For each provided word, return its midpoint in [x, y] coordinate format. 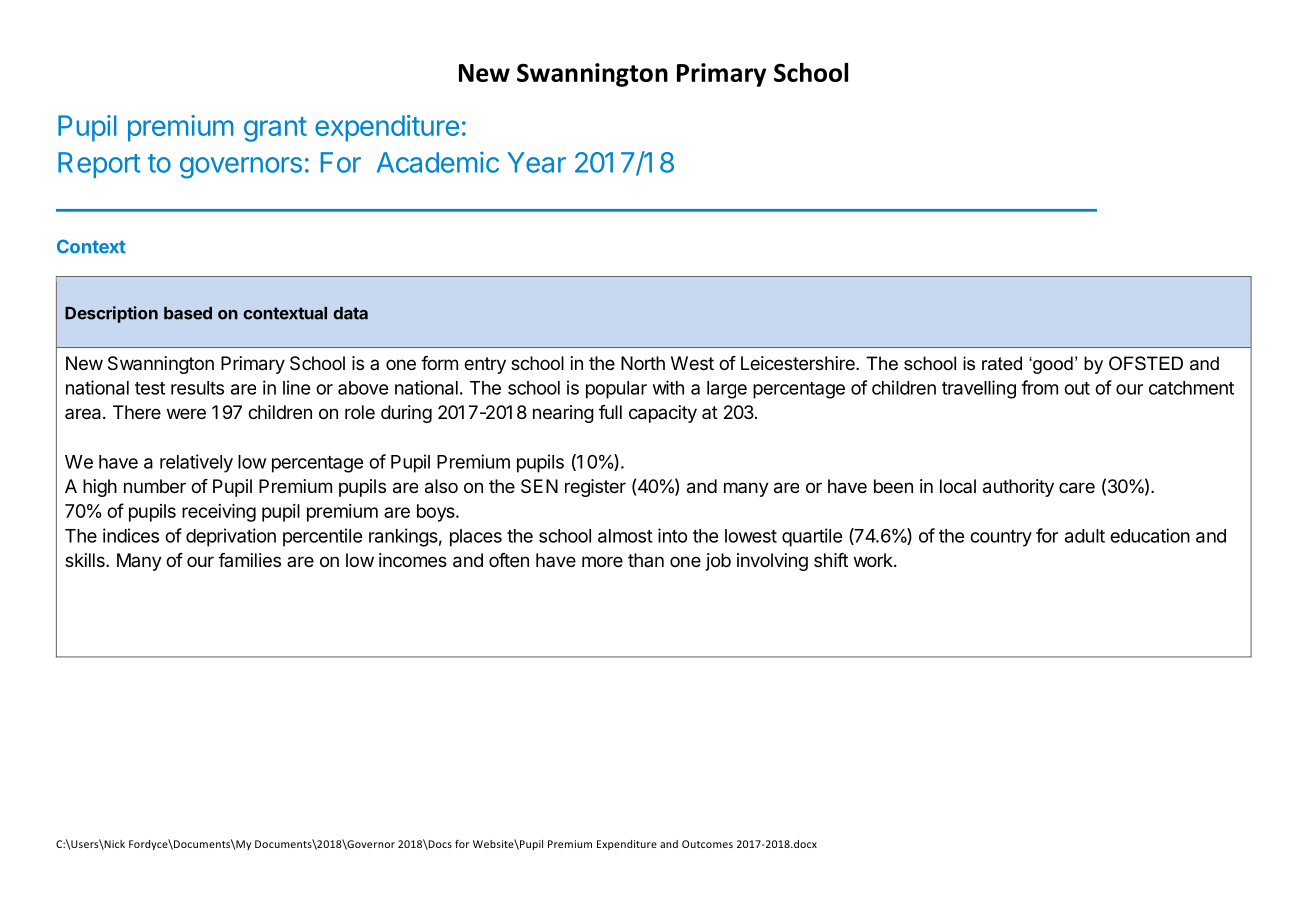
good [1052, 365]
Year [536, 162]
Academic [438, 162]
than [646, 560]
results [197, 388]
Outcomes [707, 844]
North [643, 363]
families [249, 560]
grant [275, 129]
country [1001, 538]
